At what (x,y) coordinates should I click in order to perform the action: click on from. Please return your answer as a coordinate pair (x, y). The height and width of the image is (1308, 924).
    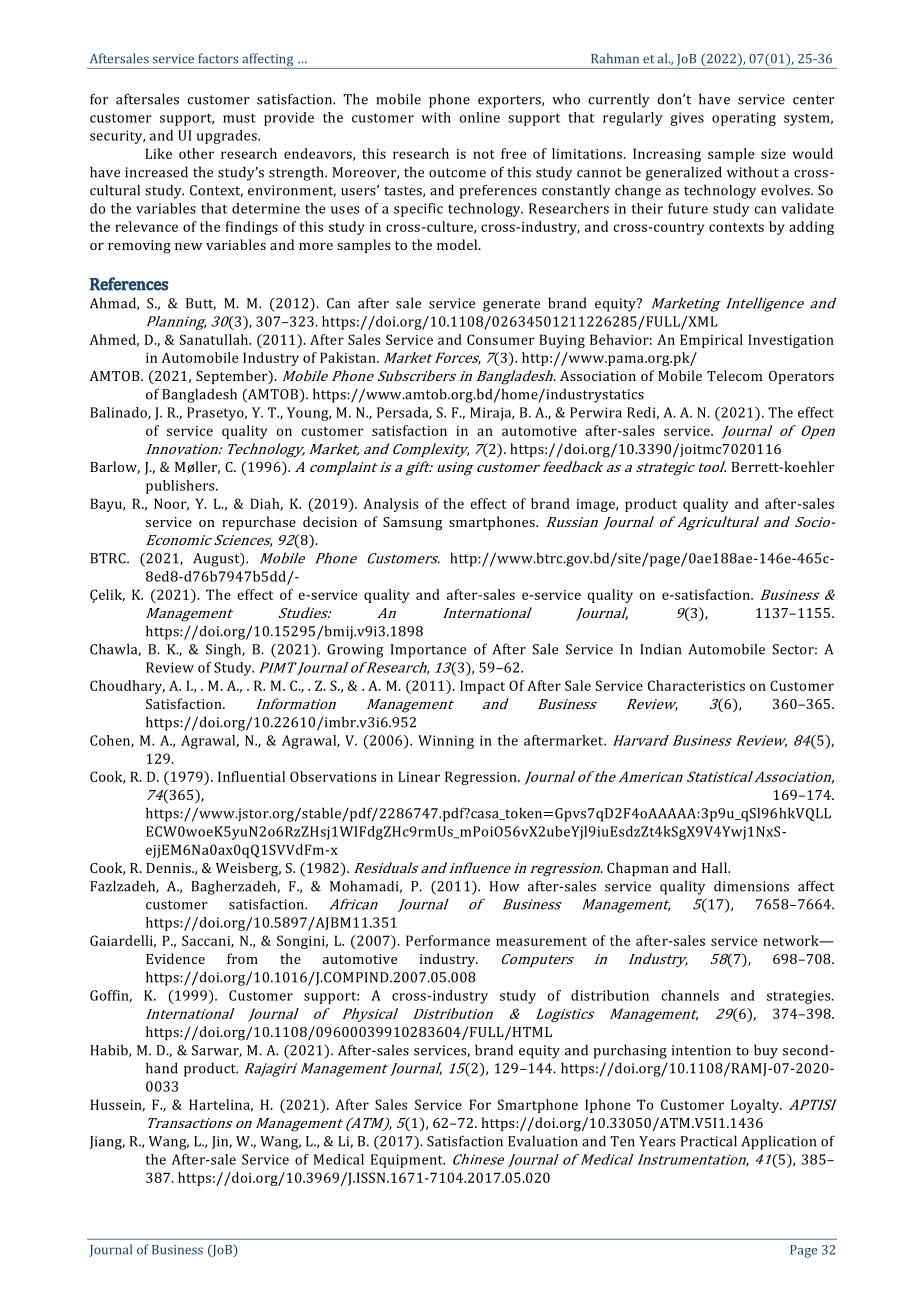
    Looking at the image, I should click on (242, 958).
